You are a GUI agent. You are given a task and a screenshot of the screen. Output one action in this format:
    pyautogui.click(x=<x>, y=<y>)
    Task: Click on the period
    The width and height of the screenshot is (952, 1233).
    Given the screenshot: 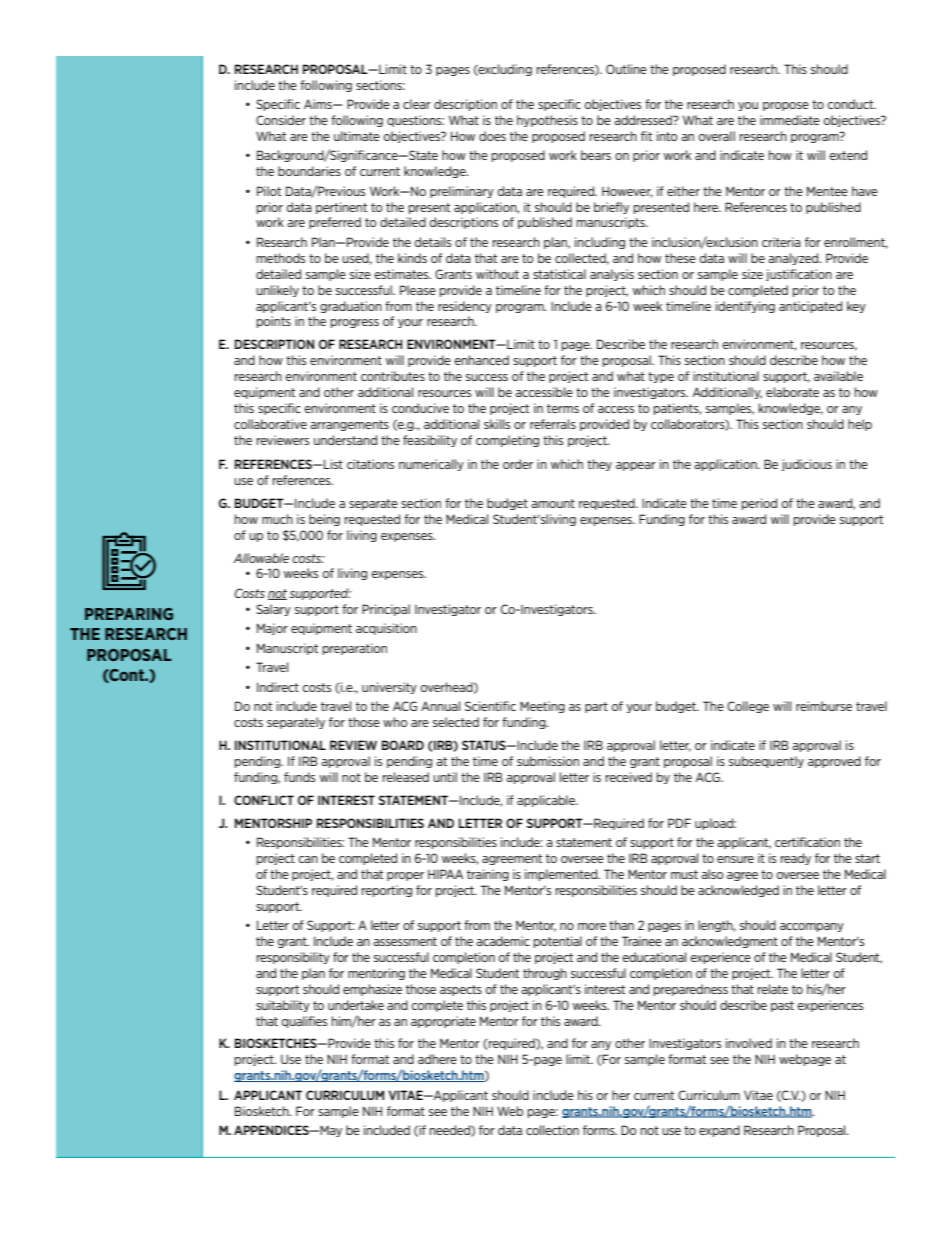 What is the action you would take?
    pyautogui.click(x=759, y=504)
